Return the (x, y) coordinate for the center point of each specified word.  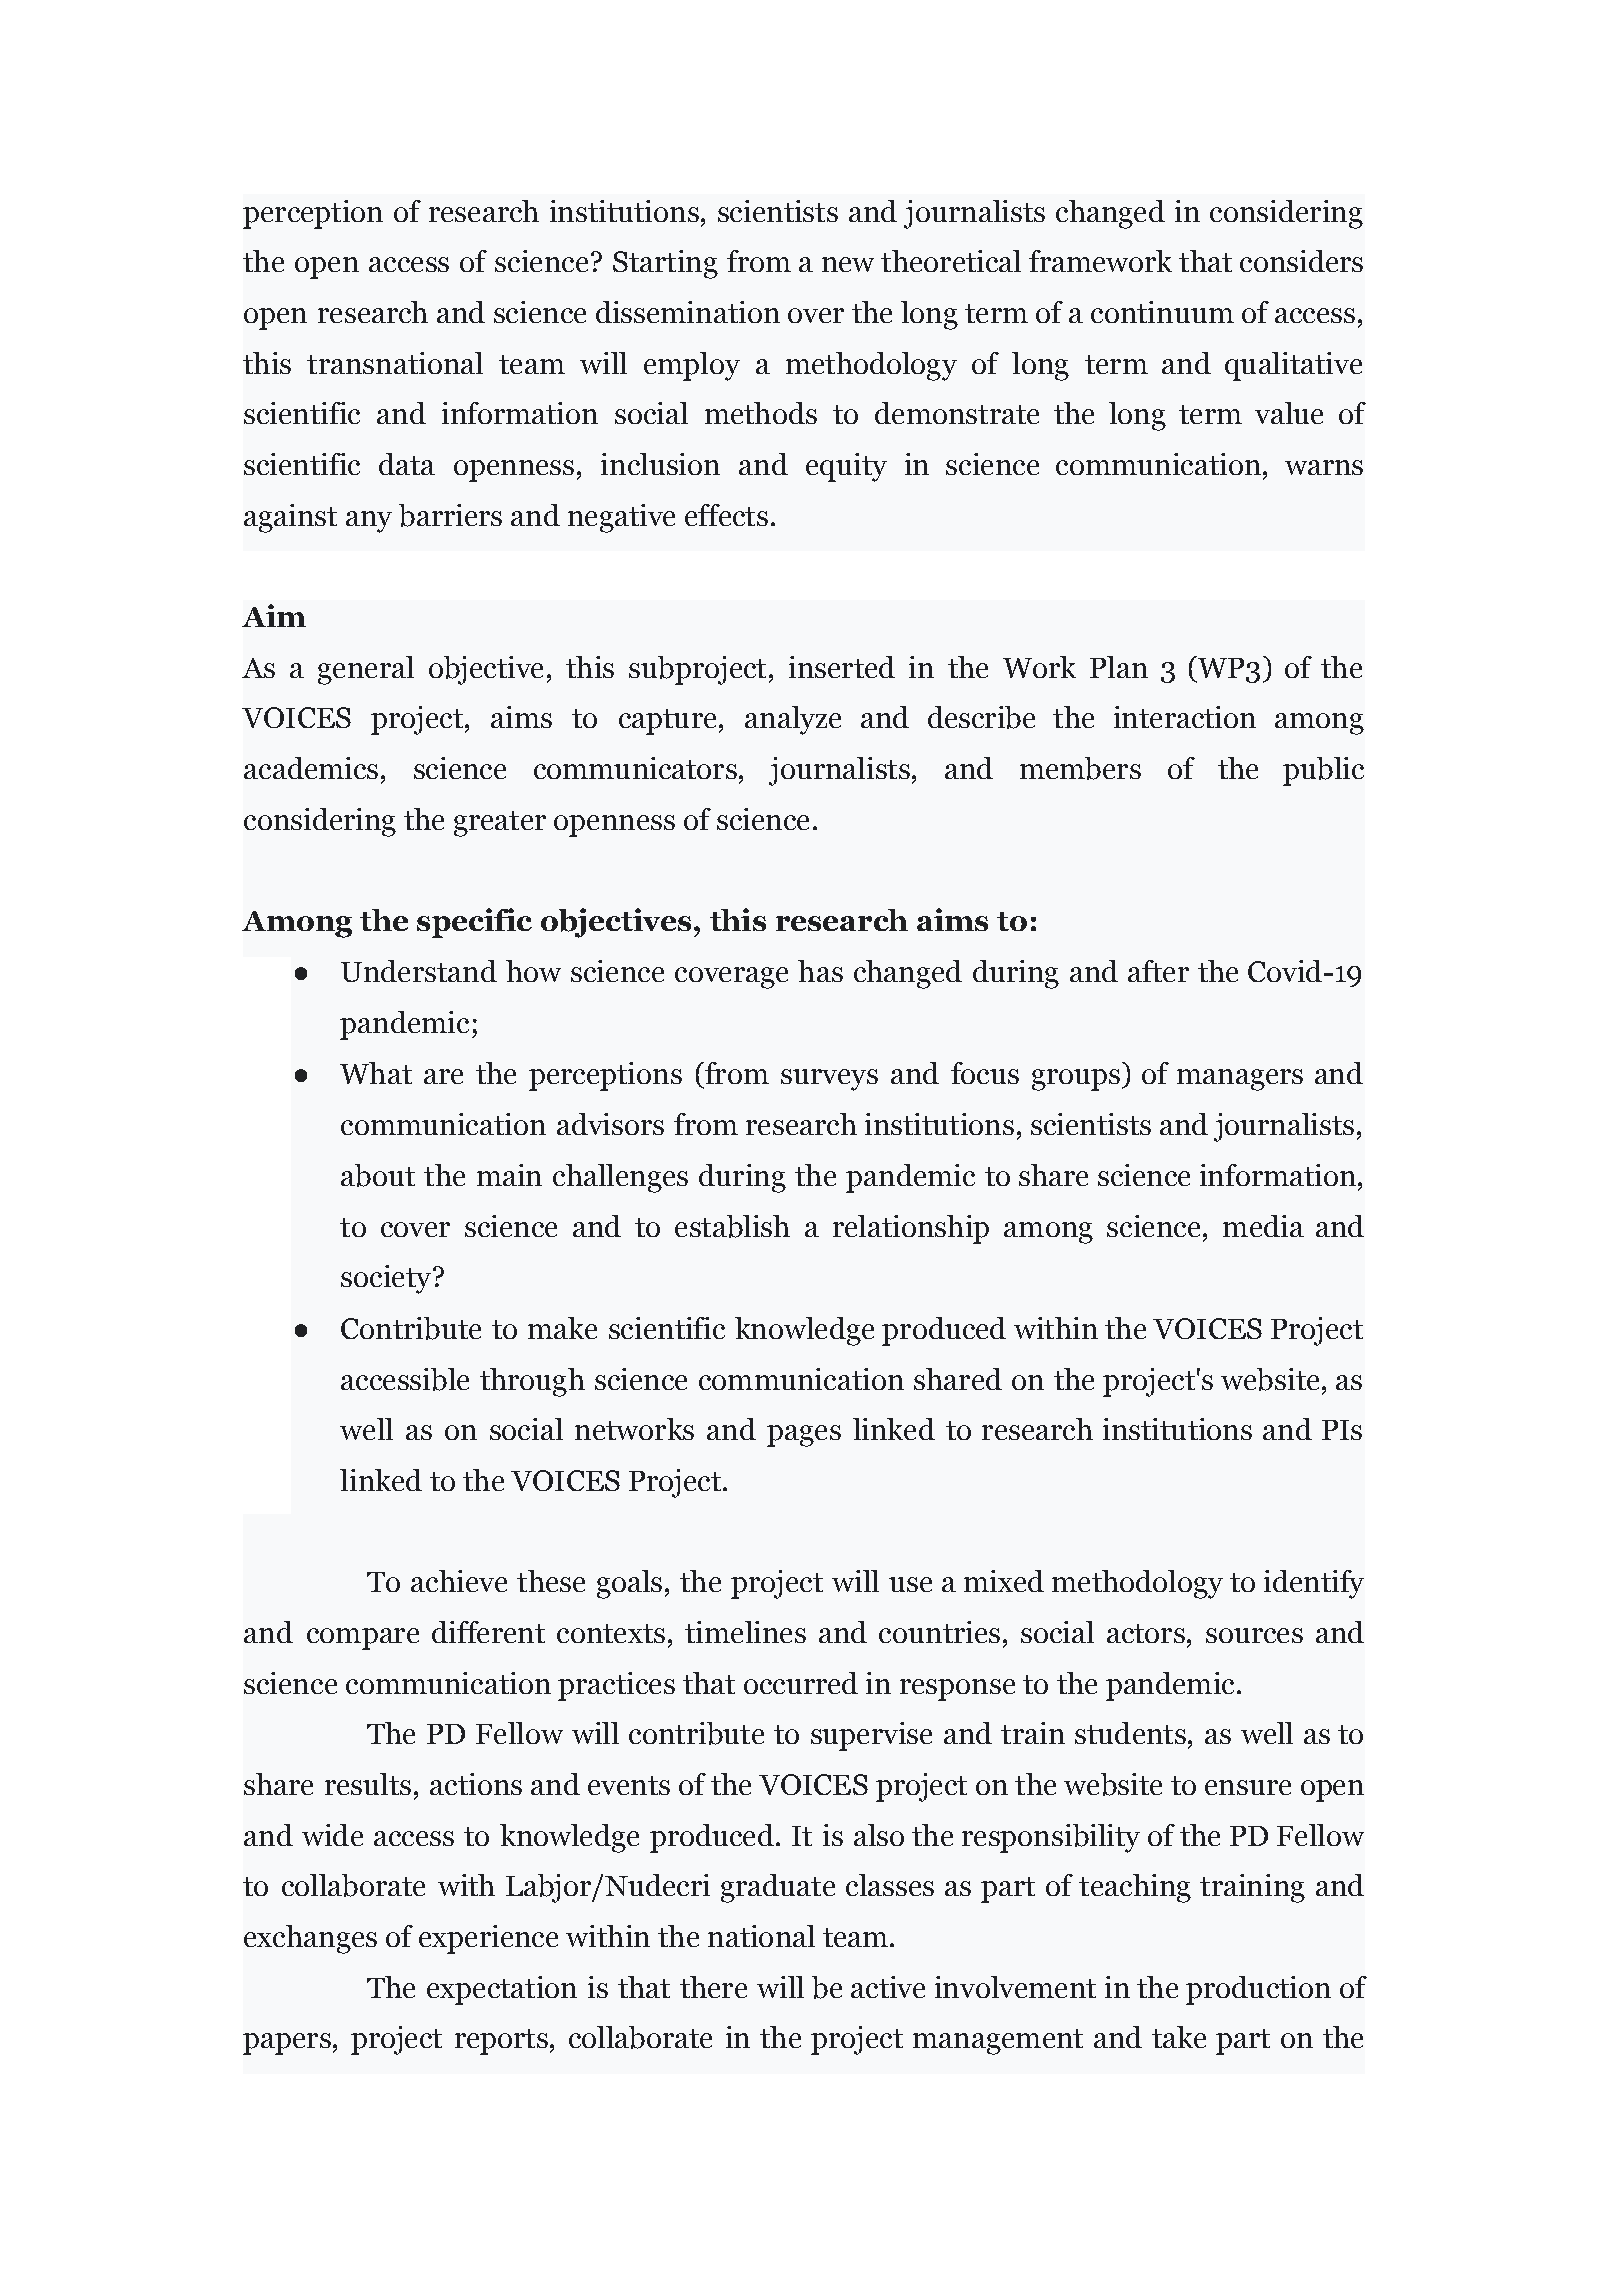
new (848, 264)
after (1158, 971)
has (820, 971)
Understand (419, 971)
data (407, 464)
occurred (801, 1683)
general (366, 670)
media (1263, 1226)
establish (732, 1226)
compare (363, 1639)
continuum (1162, 312)
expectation (502, 1990)
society (387, 1279)
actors (1146, 1633)
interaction (1185, 717)
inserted (842, 667)
